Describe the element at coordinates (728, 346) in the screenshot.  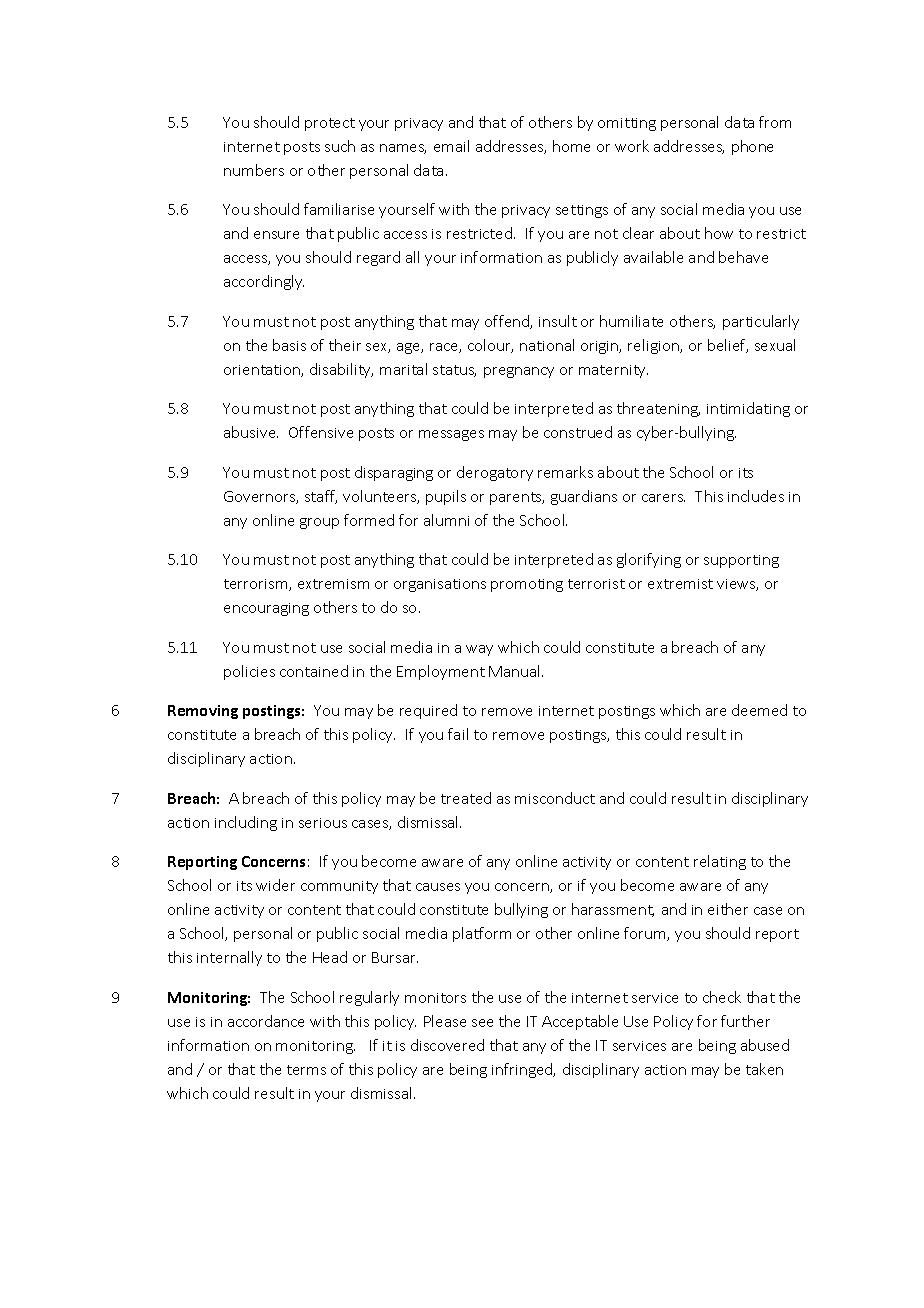
I see `belief` at that location.
